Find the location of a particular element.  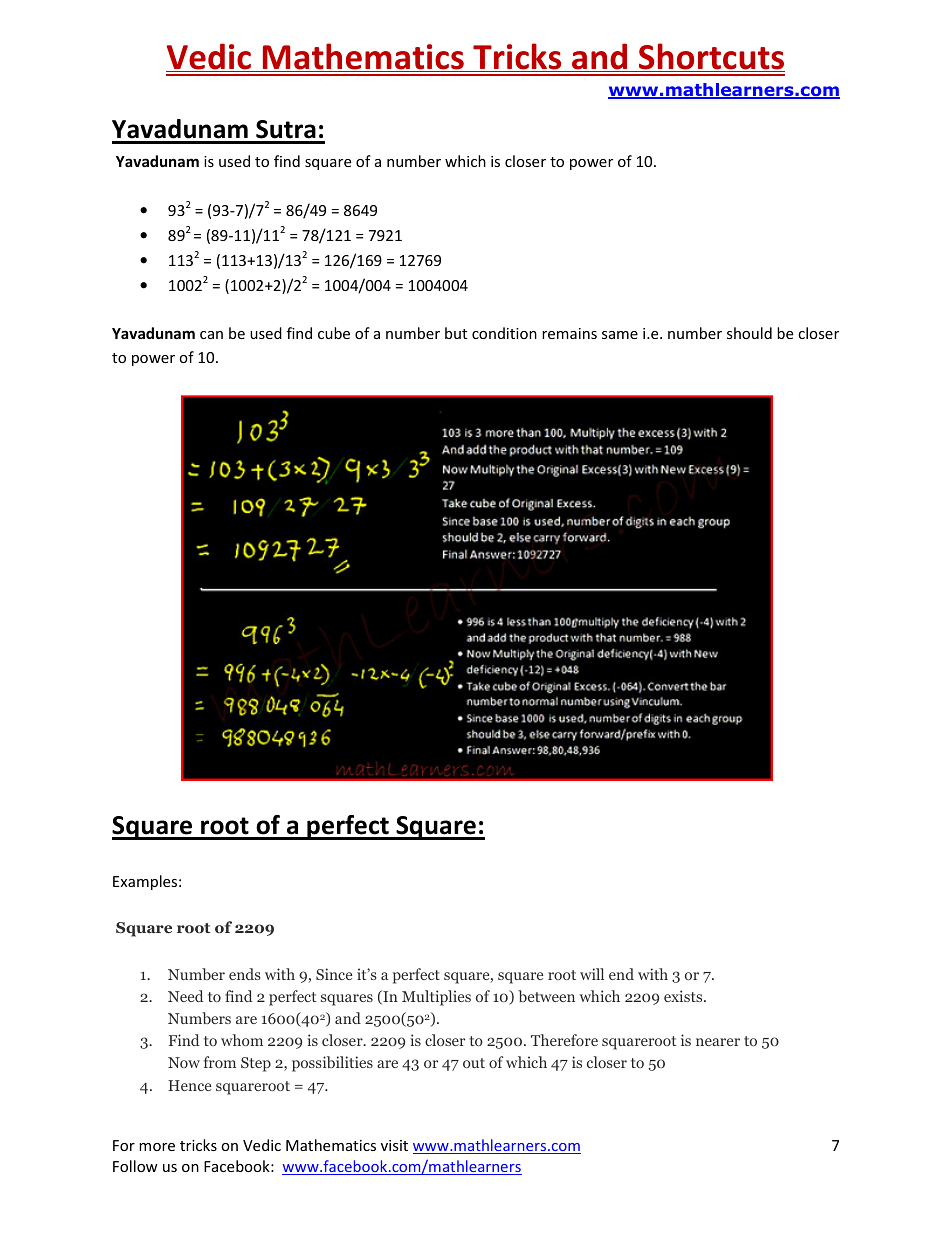

remains is located at coordinates (569, 333).
